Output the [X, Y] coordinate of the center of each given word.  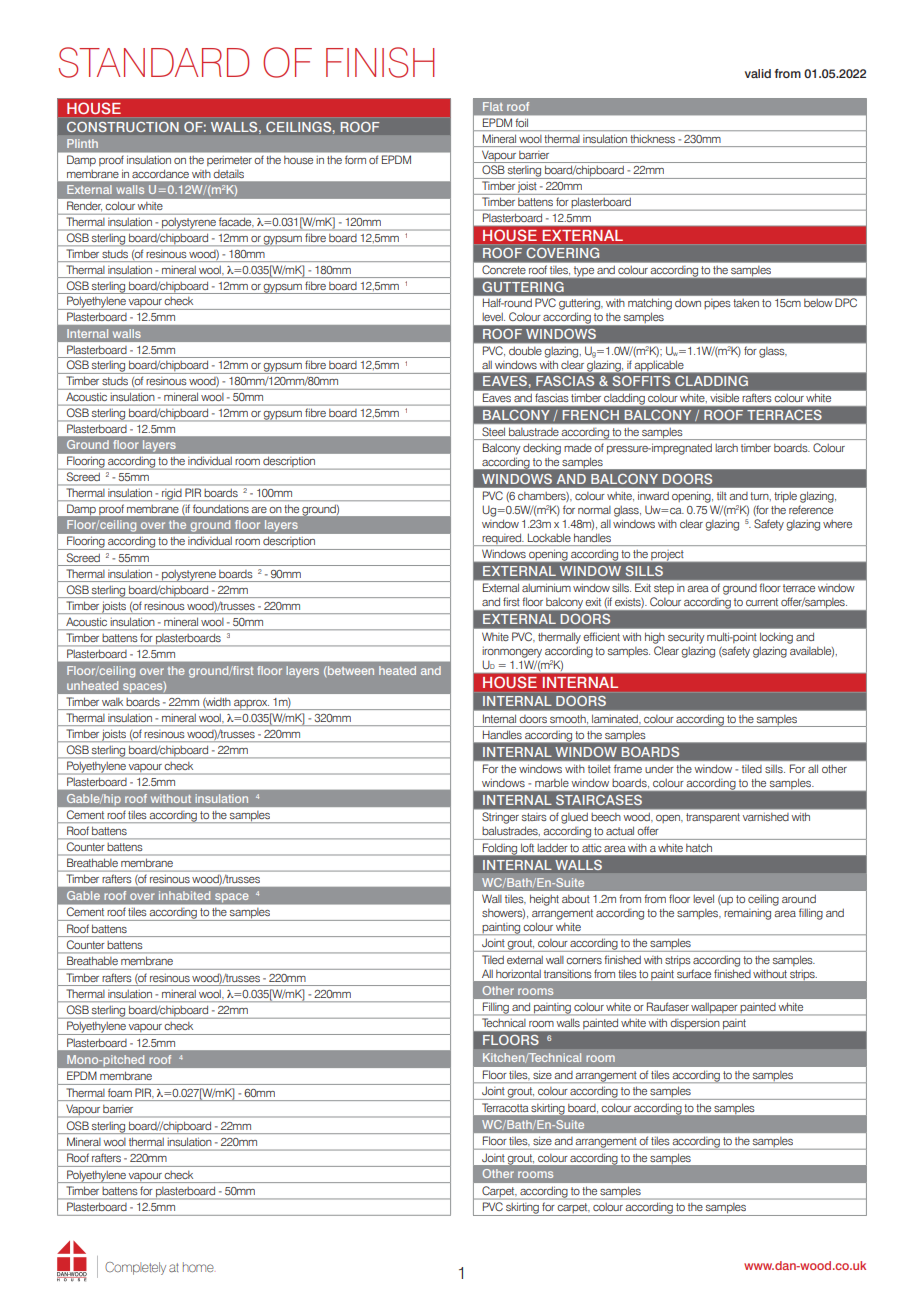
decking [542, 449]
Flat [493, 106]
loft [527, 848]
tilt [722, 495]
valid [758, 73]
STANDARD [154, 62]
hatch [699, 848]
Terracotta [506, 1108]
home [198, 1267]
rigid [171, 494]
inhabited [184, 895]
